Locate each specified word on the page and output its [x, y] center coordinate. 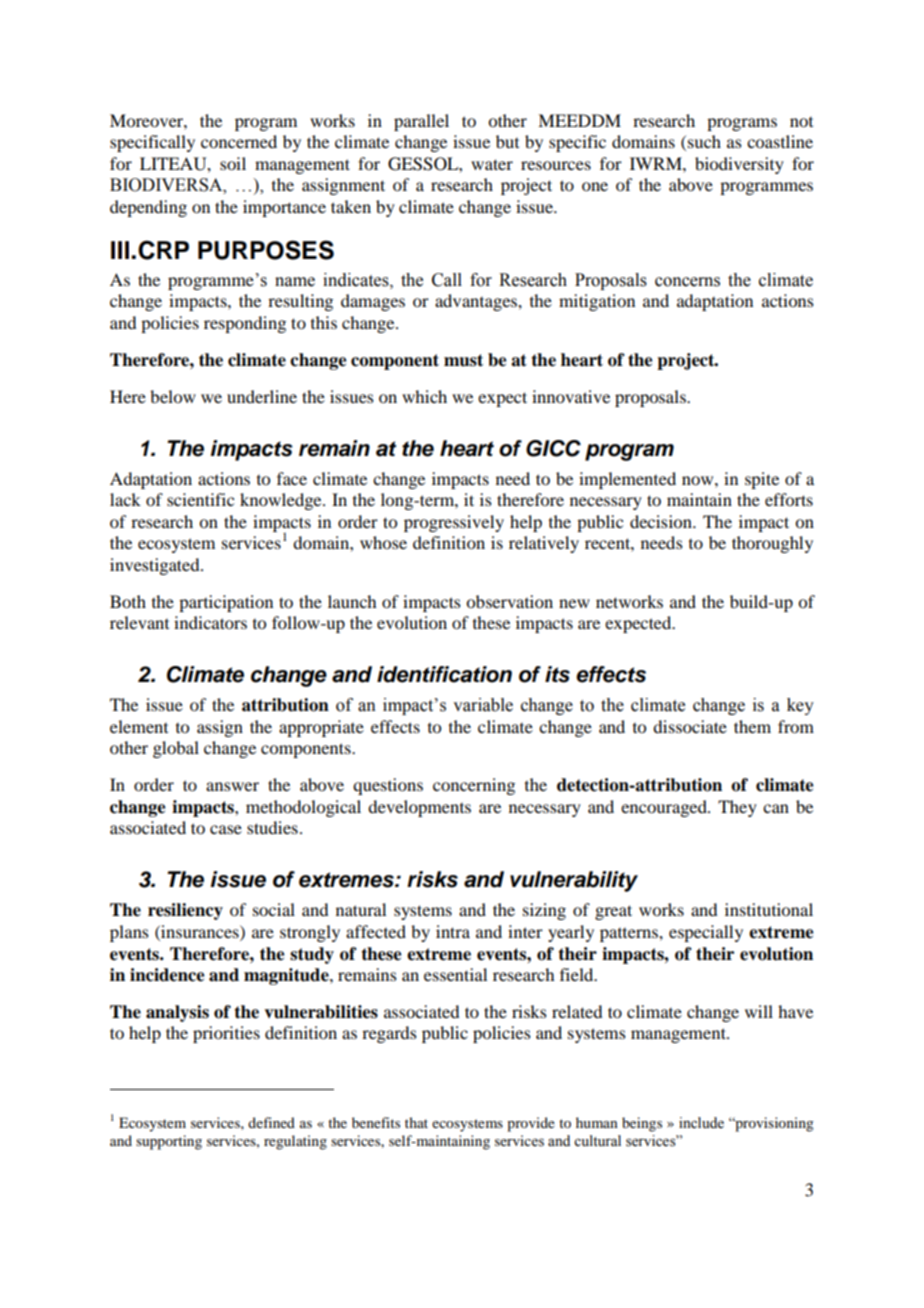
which [424, 396]
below [173, 396]
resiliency [185, 911]
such [704, 141]
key [800, 706]
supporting [169, 1142]
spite [762, 480]
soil [233, 163]
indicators [210, 622]
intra [453, 931]
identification [444, 674]
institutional [769, 909]
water [492, 164]
